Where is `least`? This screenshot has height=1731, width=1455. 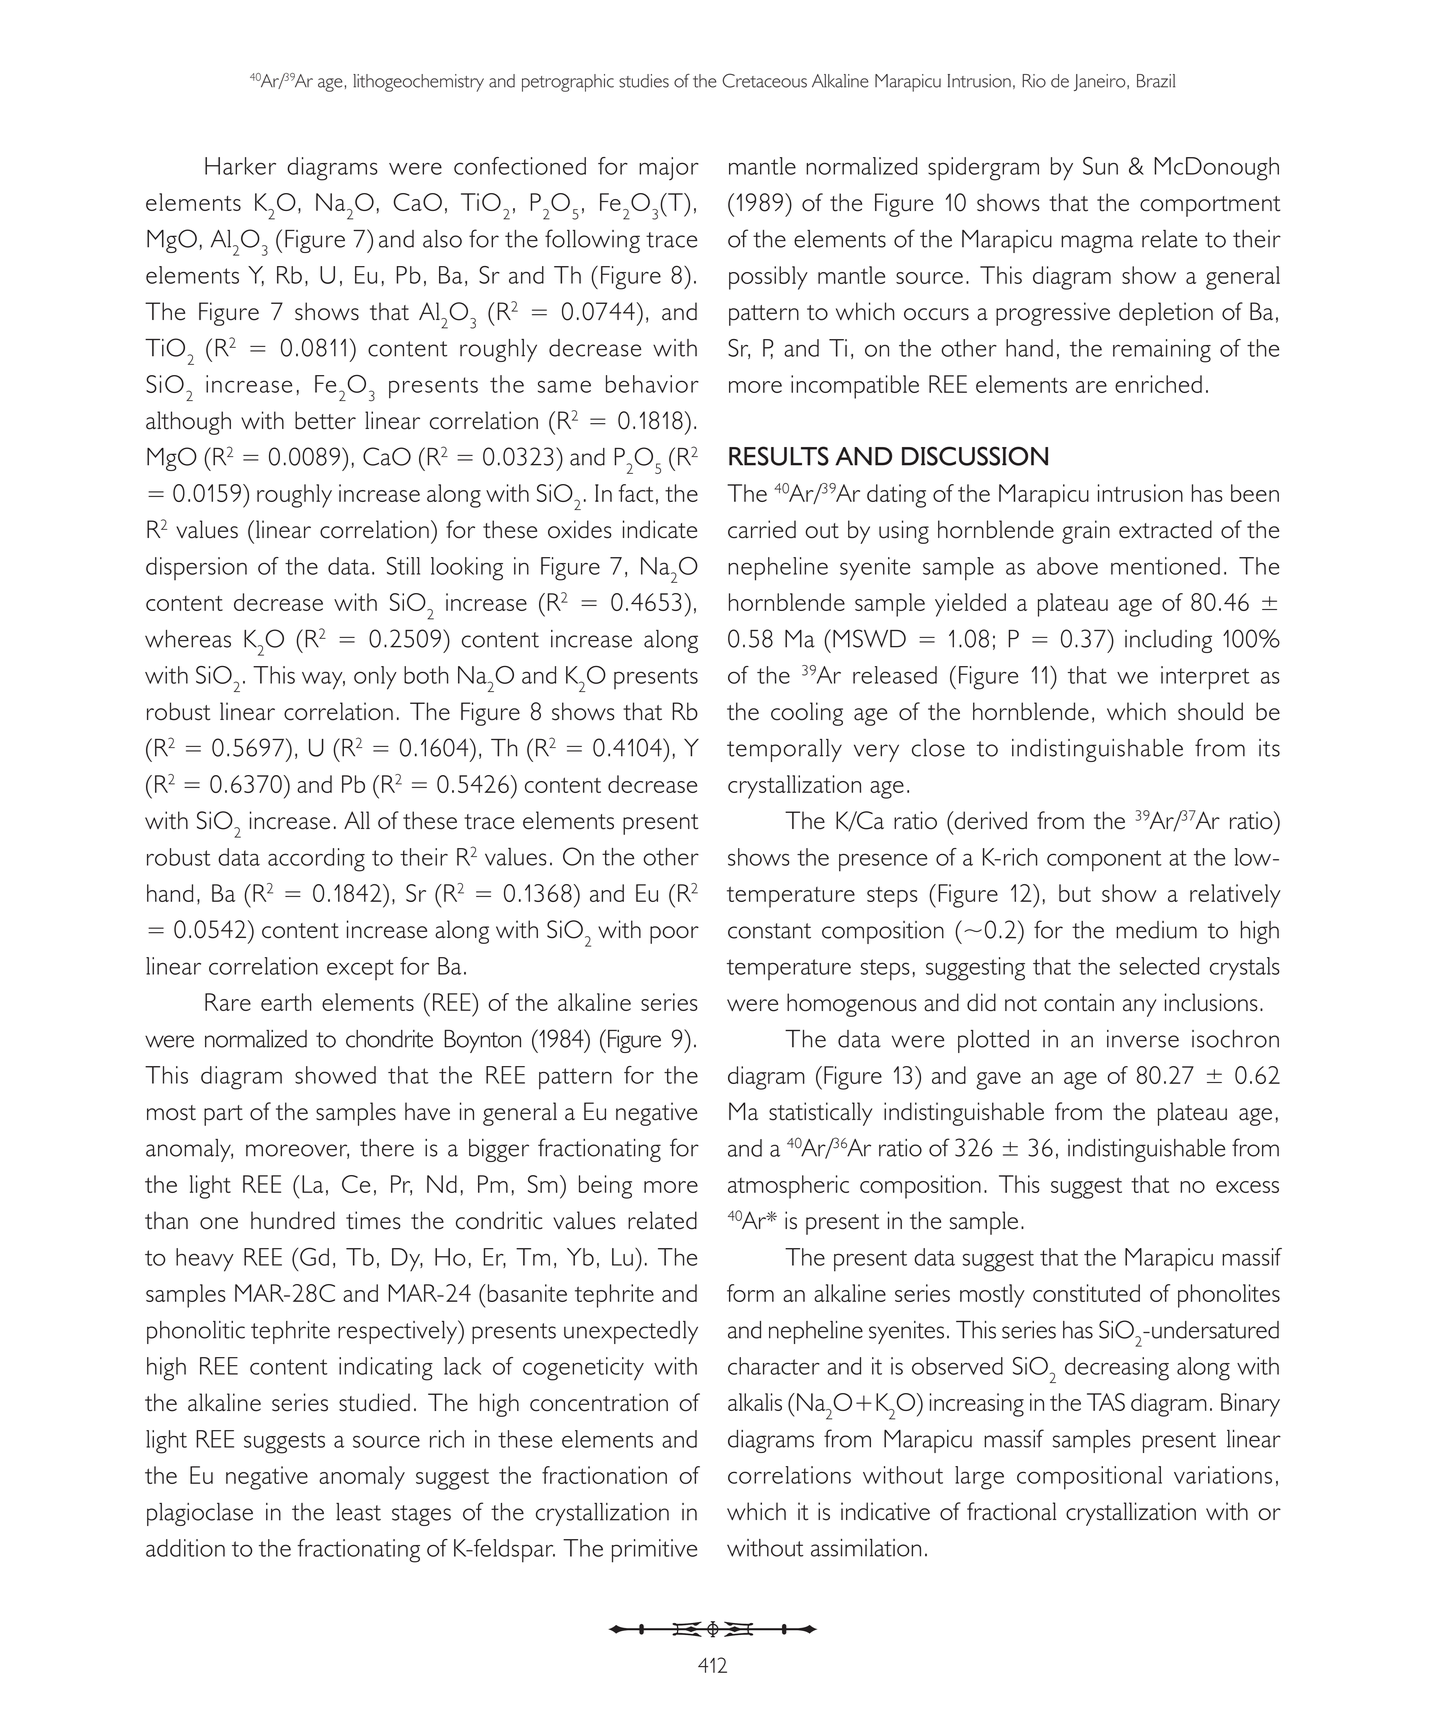 least is located at coordinates (358, 1512).
